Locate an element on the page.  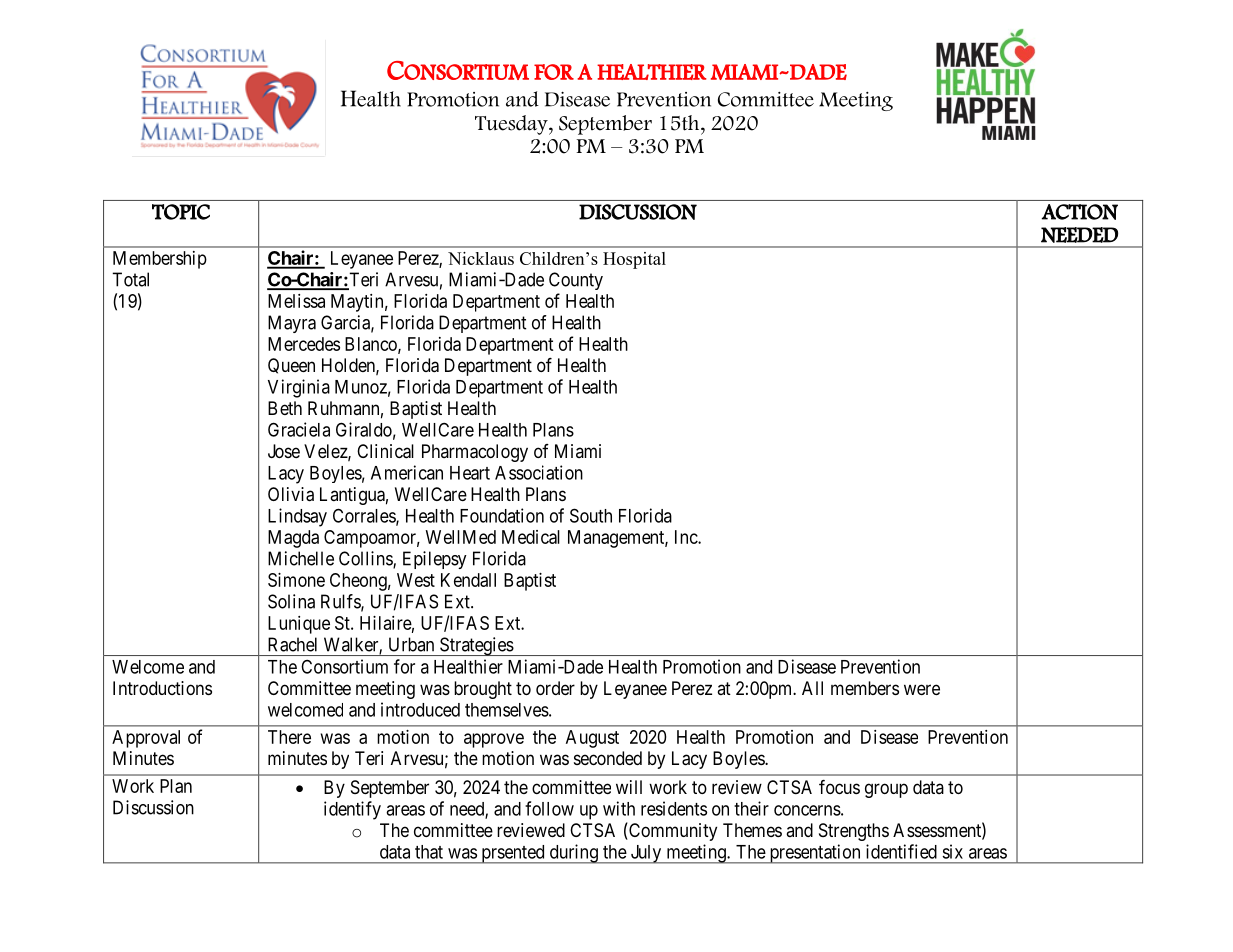
ACTION is located at coordinates (1080, 212).
